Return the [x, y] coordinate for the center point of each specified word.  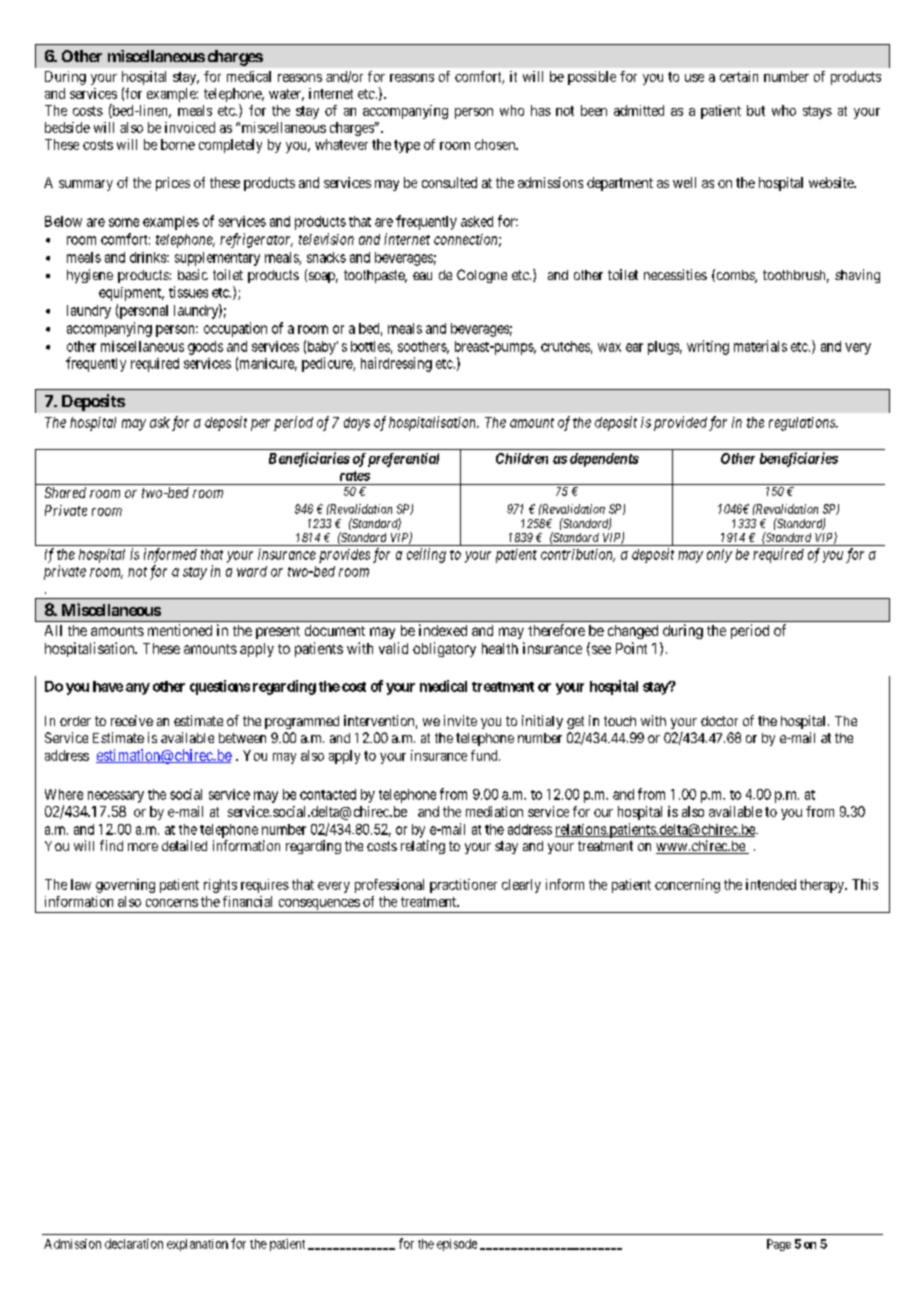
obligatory [444, 649]
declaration [134, 1244]
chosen [496, 144]
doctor [719, 721]
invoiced [190, 127]
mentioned [180, 630]
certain [739, 76]
